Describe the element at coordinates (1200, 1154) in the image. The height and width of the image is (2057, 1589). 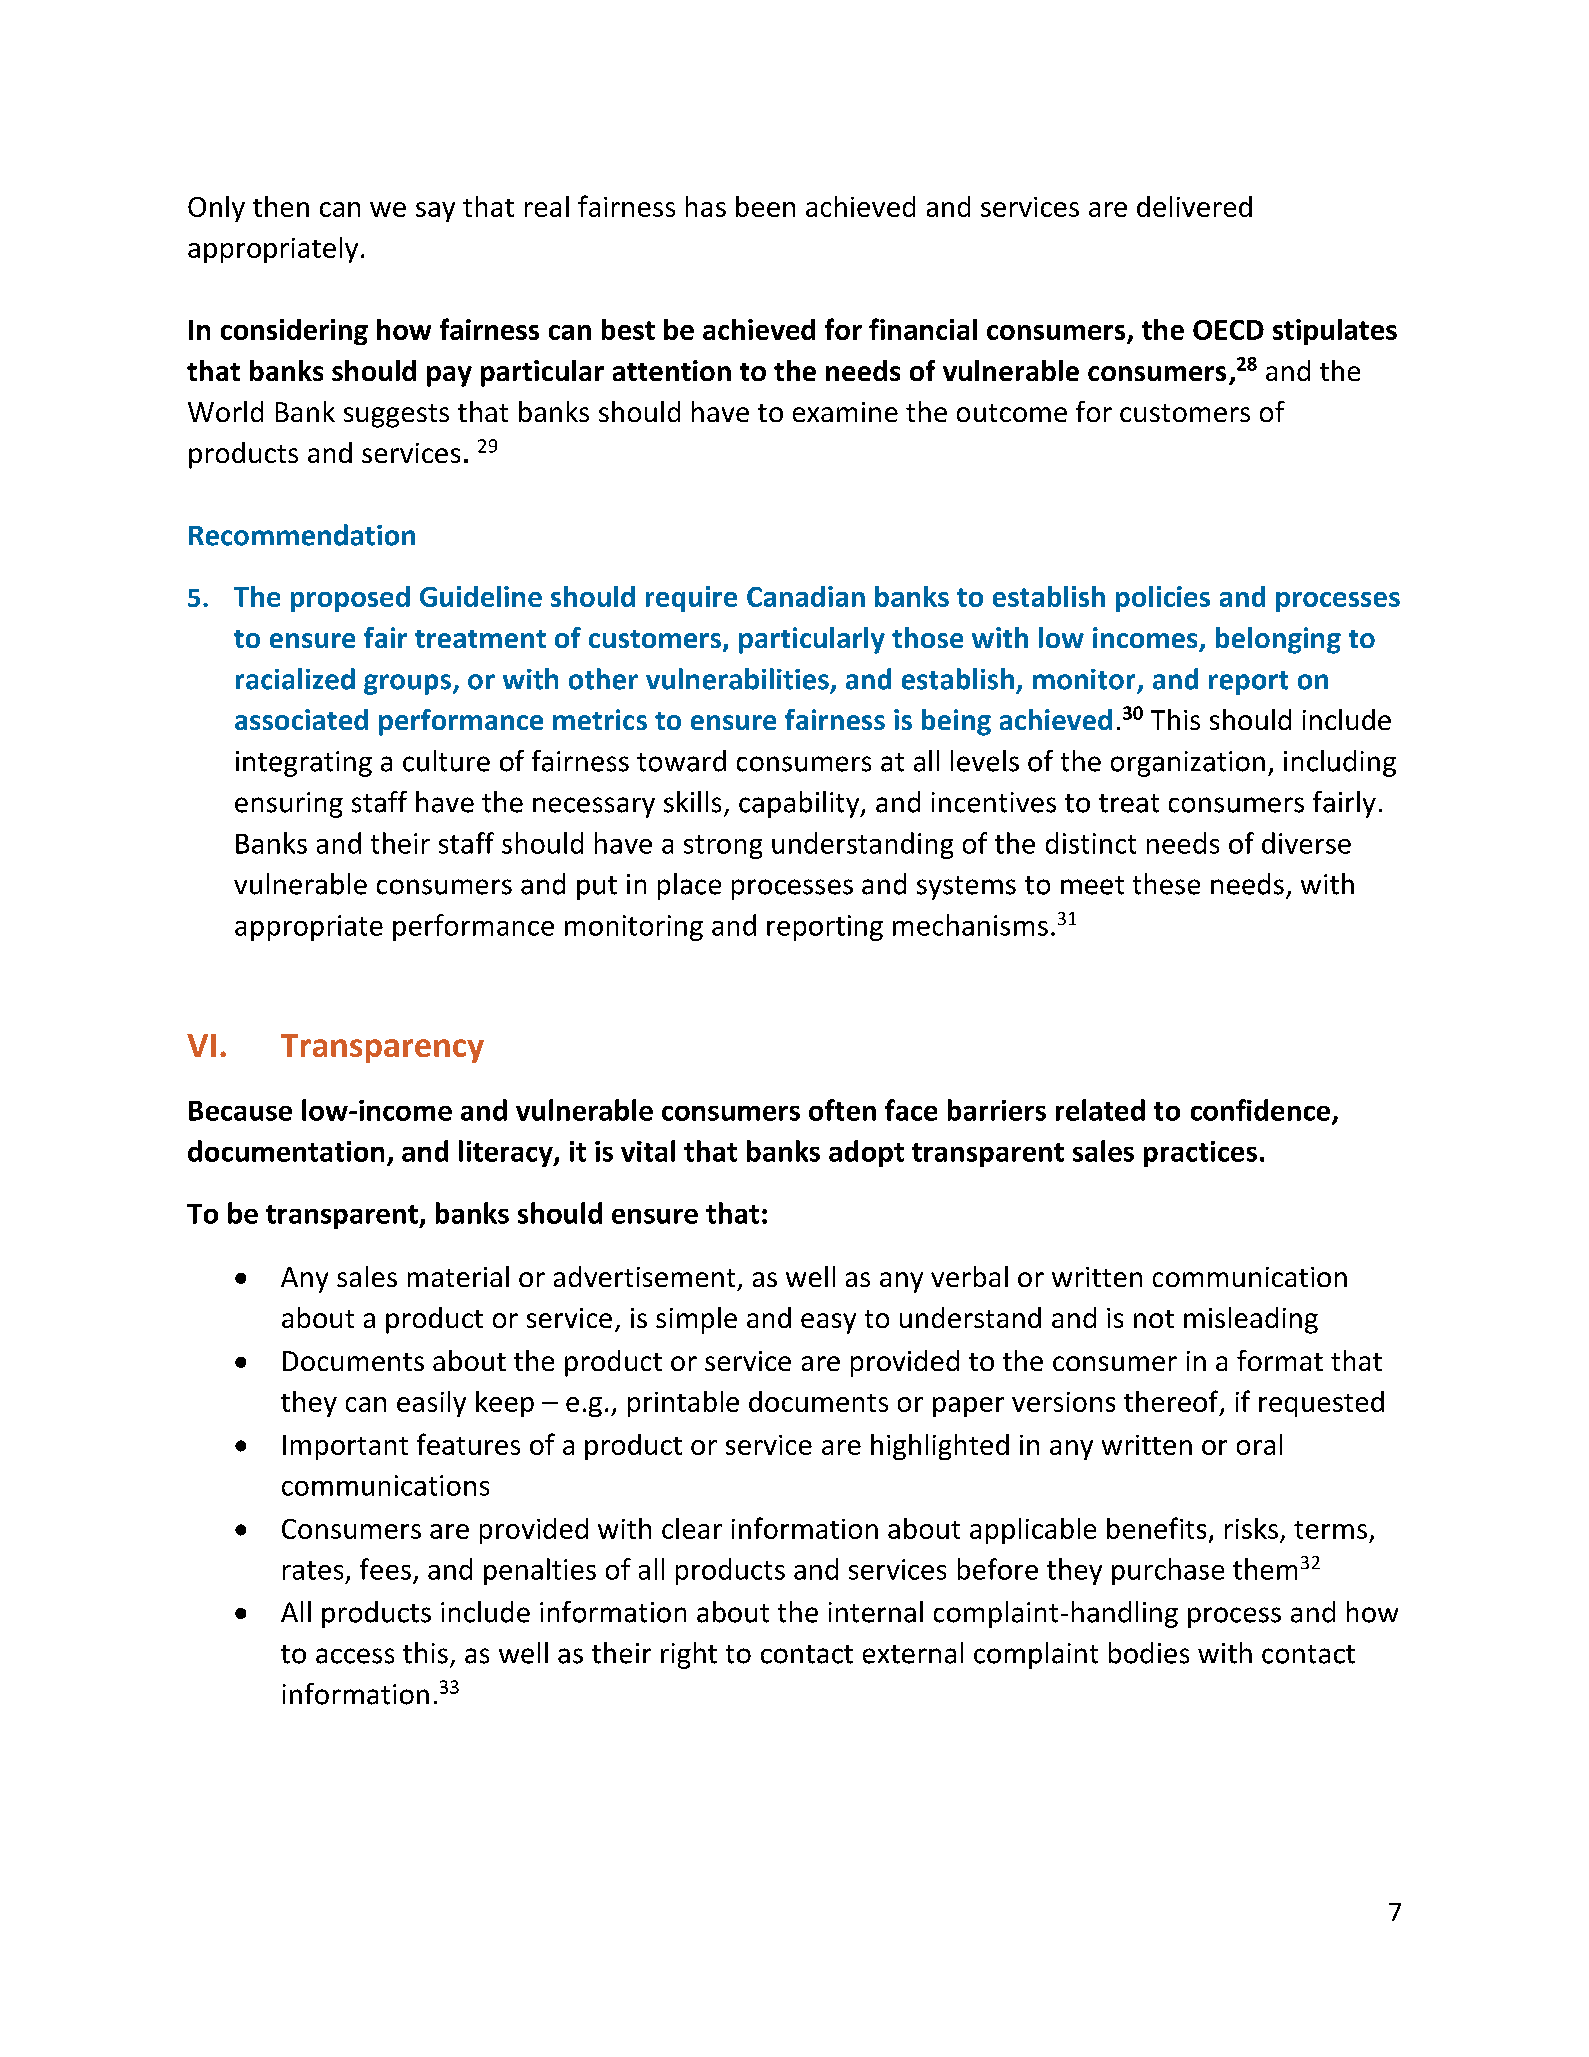
I see `practices` at that location.
